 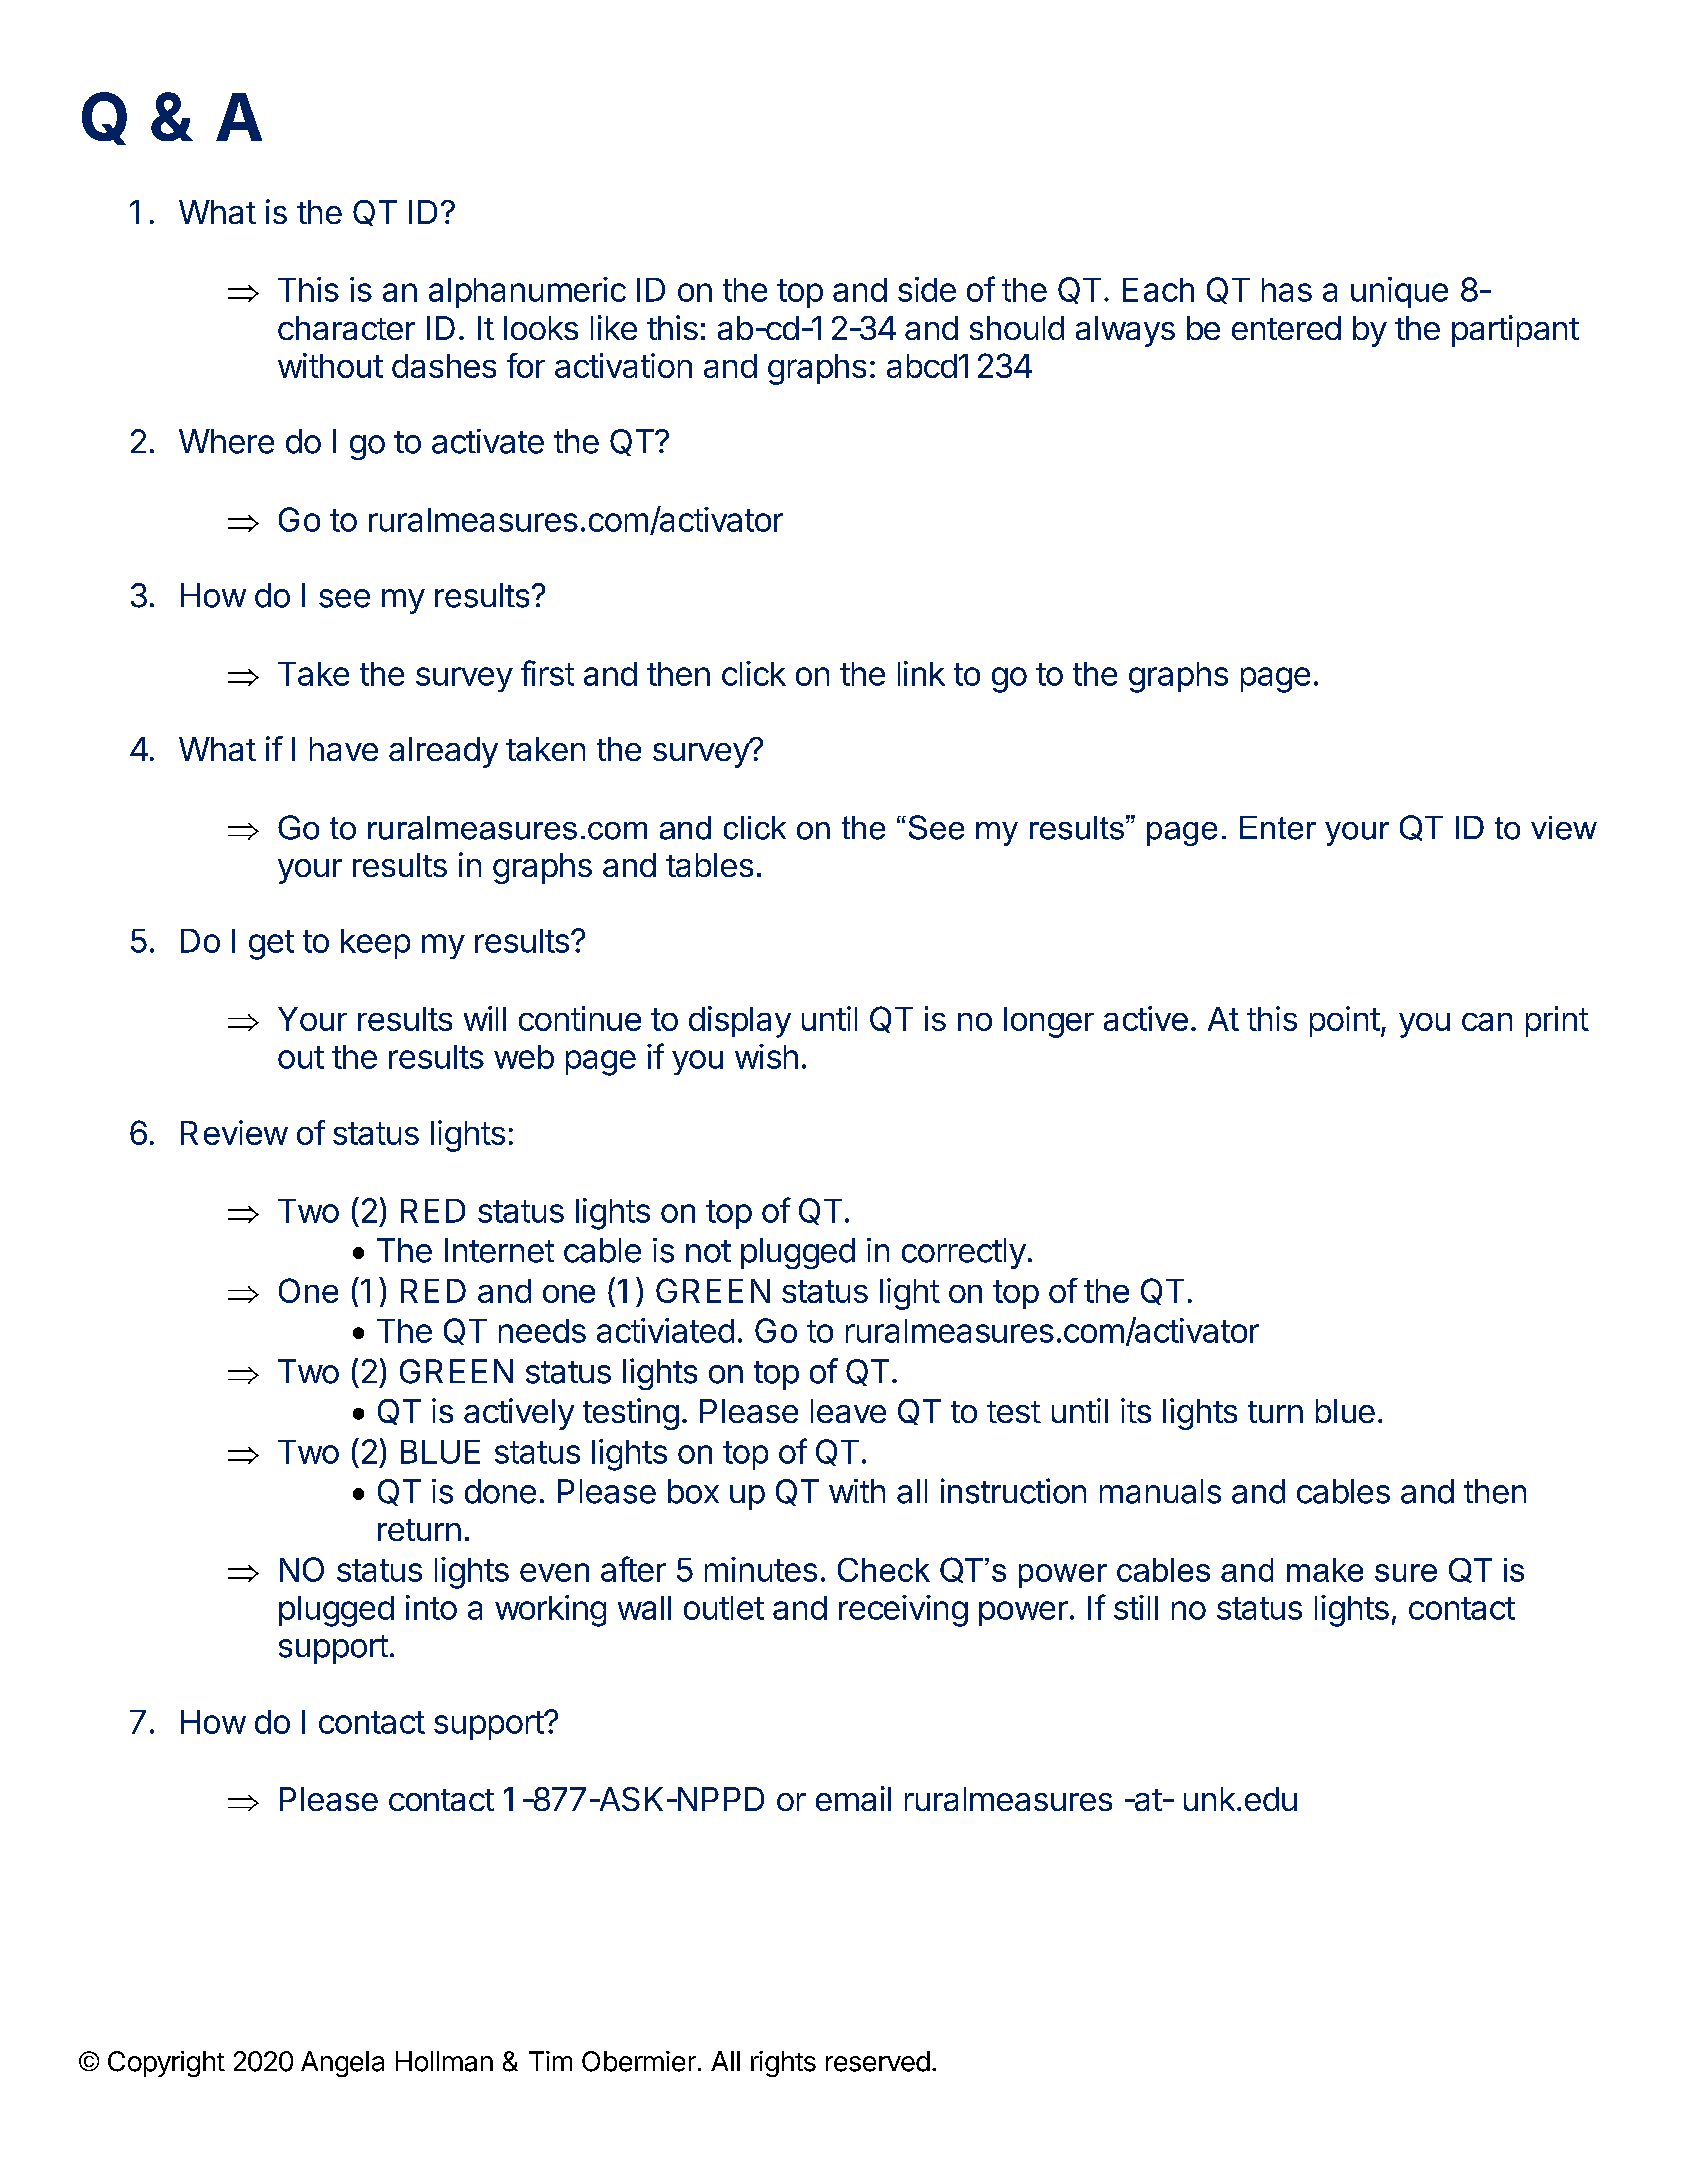 What do you see at coordinates (344, 749) in the image?
I see `have` at bounding box center [344, 749].
